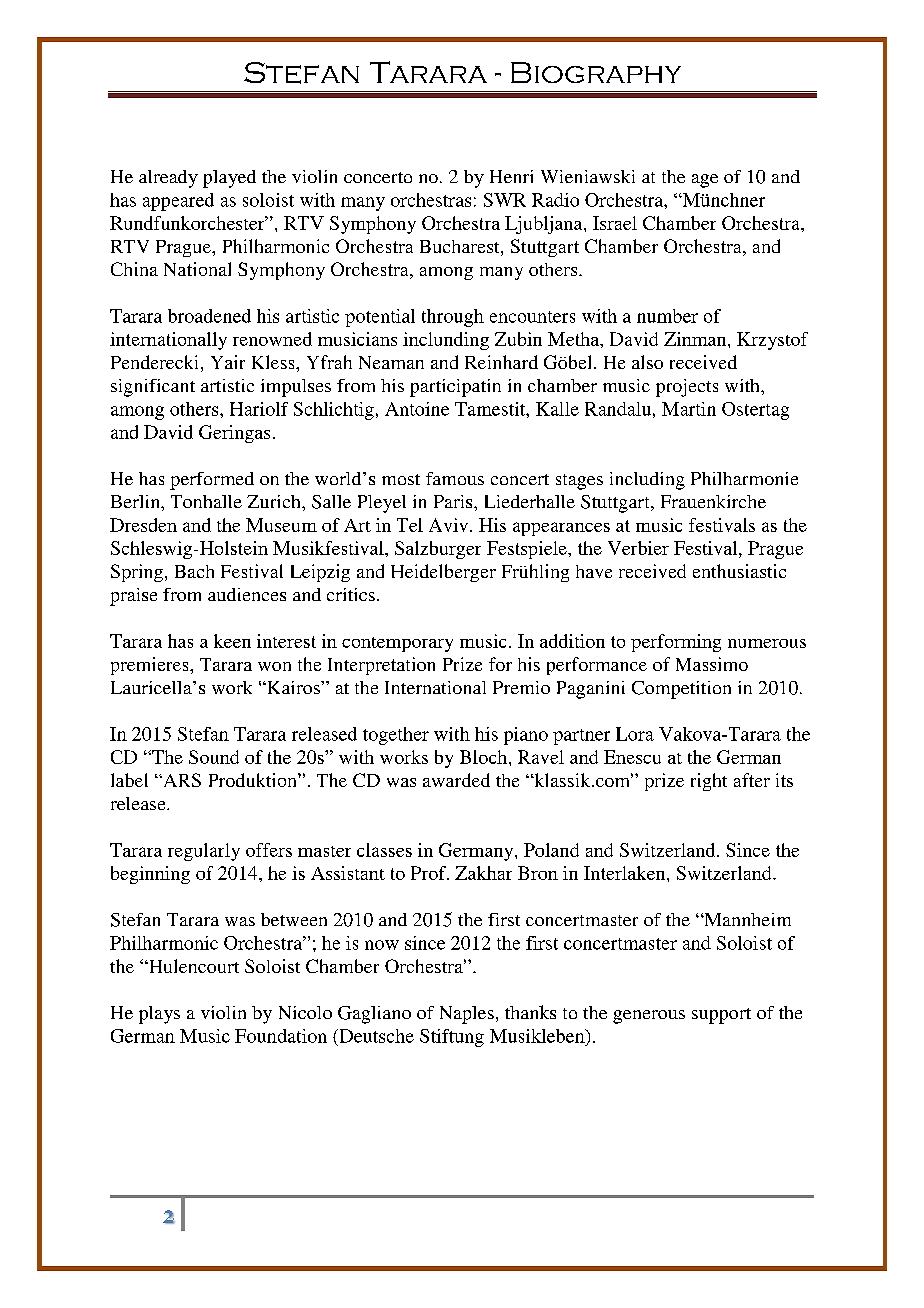  I want to click on played, so click(229, 179).
